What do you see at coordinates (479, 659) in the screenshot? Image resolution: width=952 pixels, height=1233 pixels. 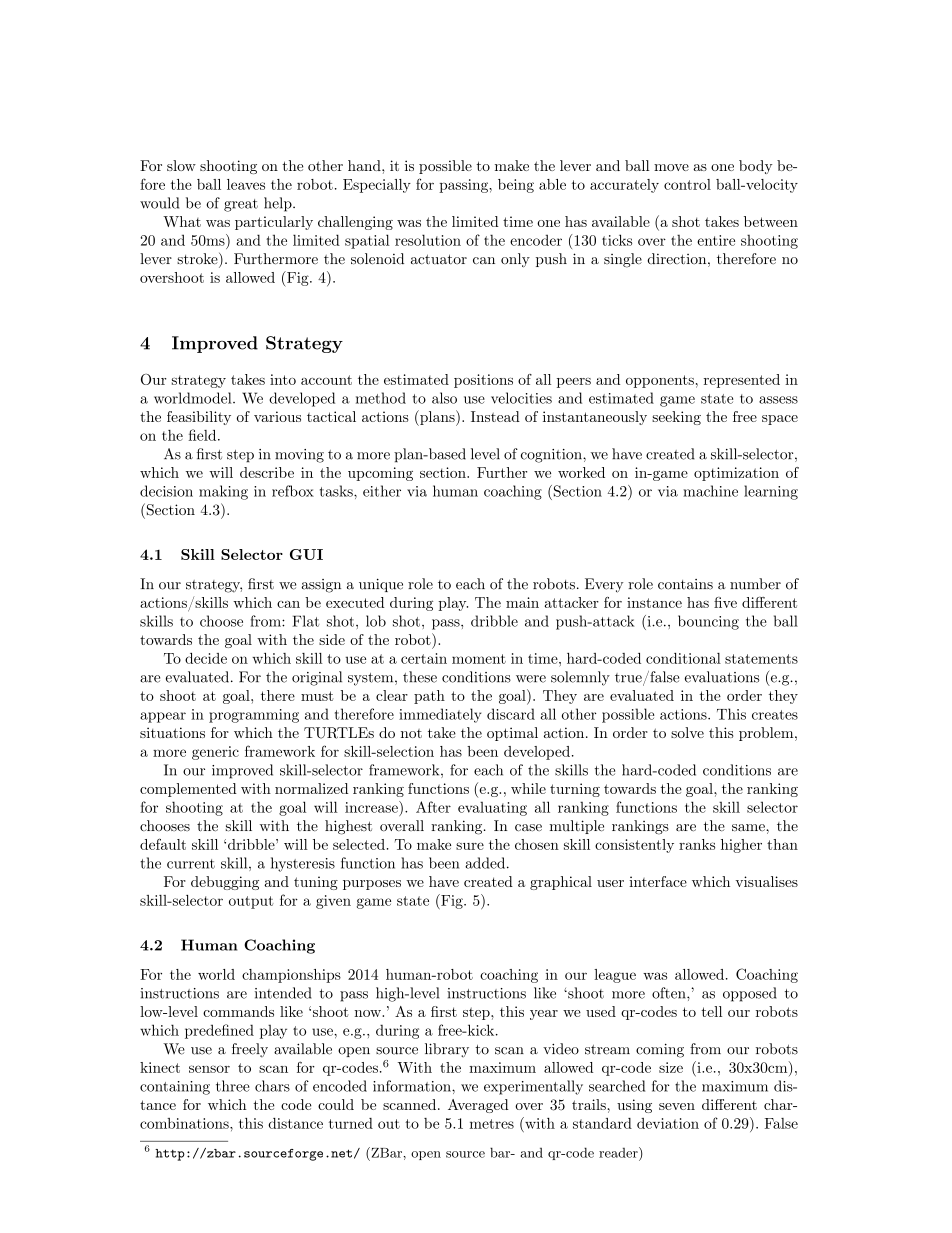 I see `moment` at bounding box center [479, 659].
